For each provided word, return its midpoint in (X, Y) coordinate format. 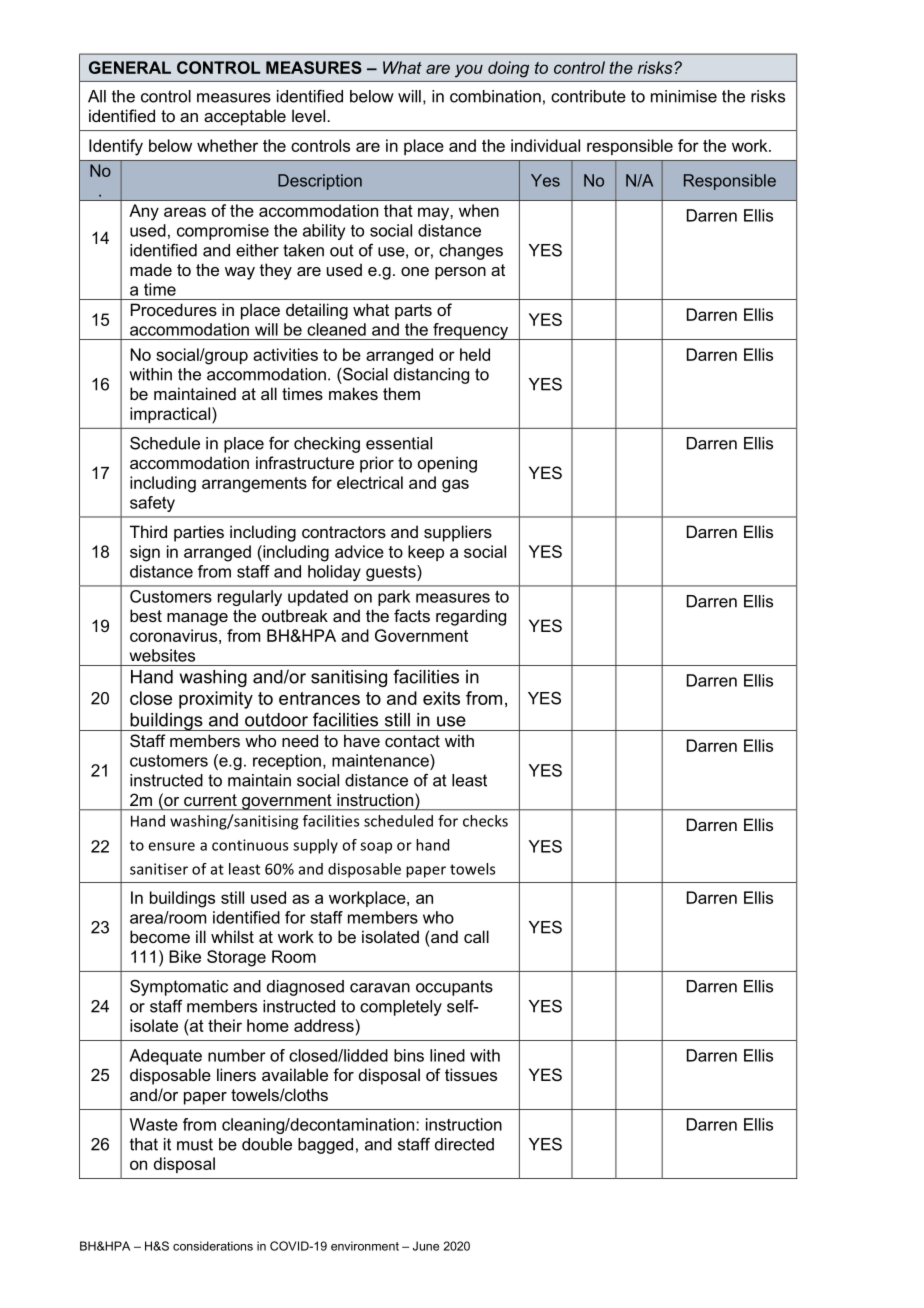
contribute (588, 96)
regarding (471, 617)
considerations (213, 1246)
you (469, 71)
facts (412, 615)
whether (227, 145)
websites (162, 655)
